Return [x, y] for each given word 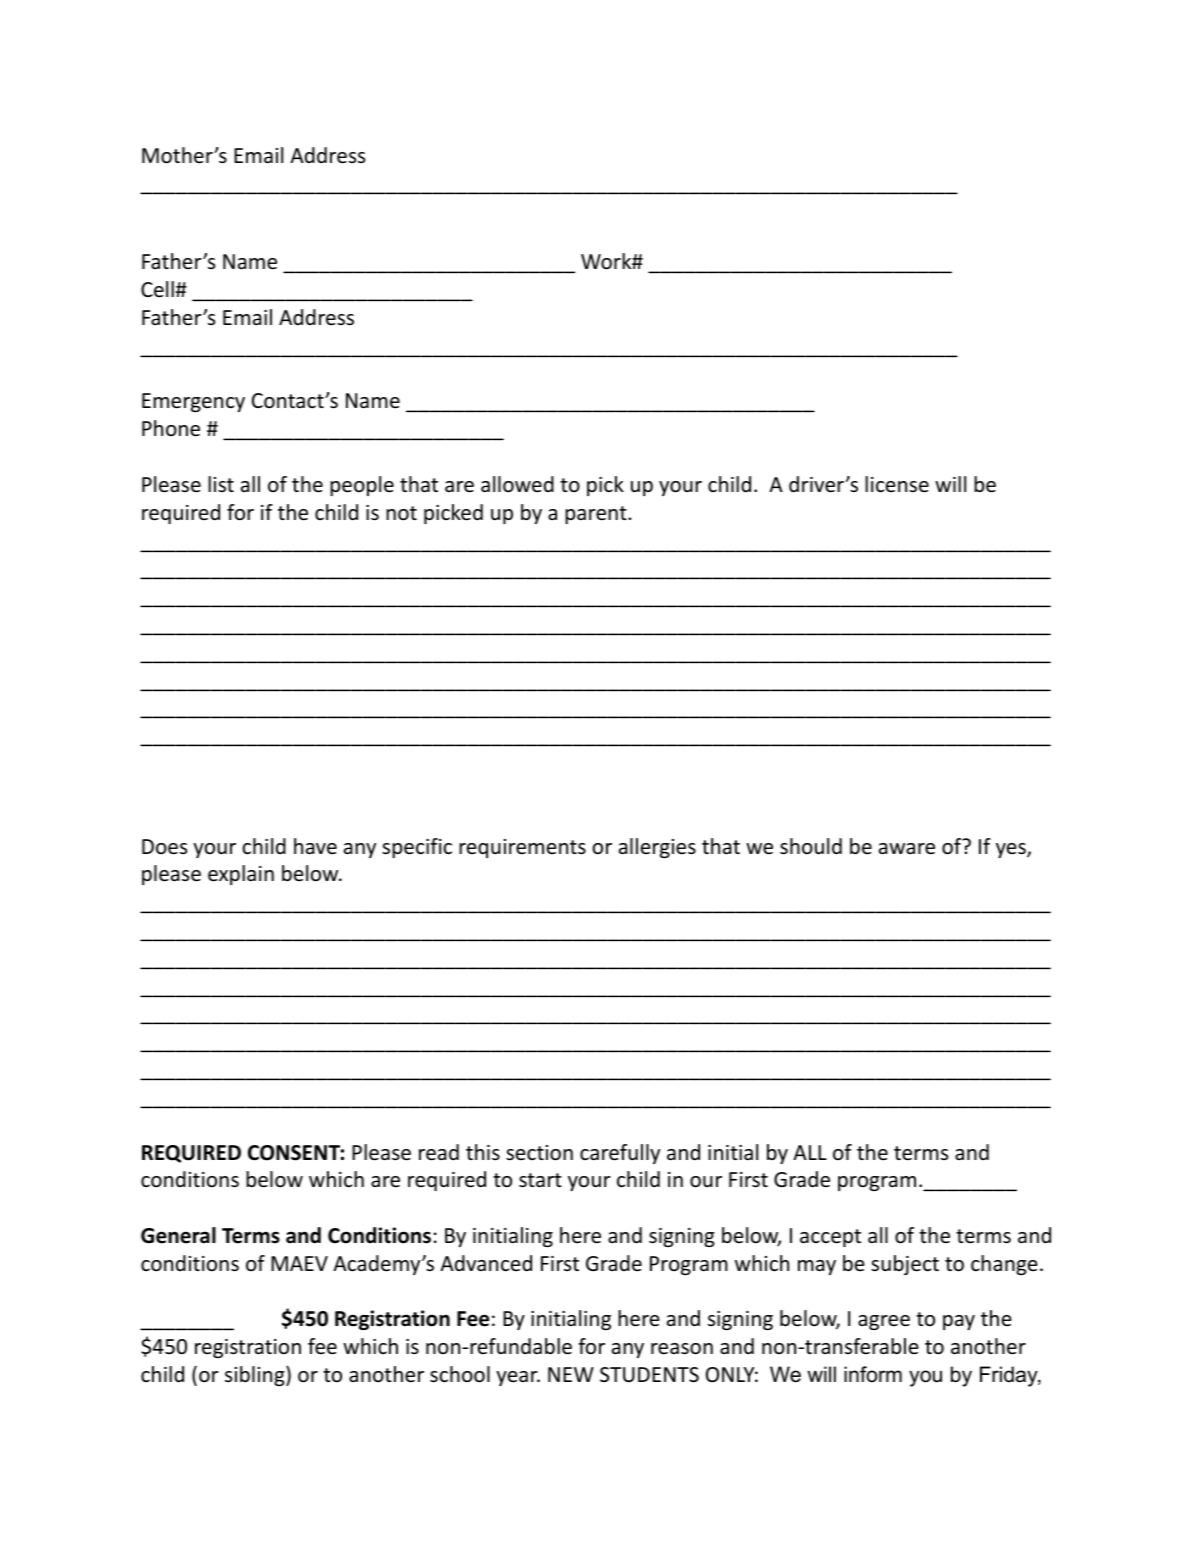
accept [830, 1238]
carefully [620, 1154]
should [811, 846]
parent [597, 515]
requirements [522, 848]
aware [907, 849]
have [315, 846]
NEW [571, 1374]
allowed [517, 484]
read [439, 1152]
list [221, 484]
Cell [158, 289]
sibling [256, 1376]
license [897, 484]
